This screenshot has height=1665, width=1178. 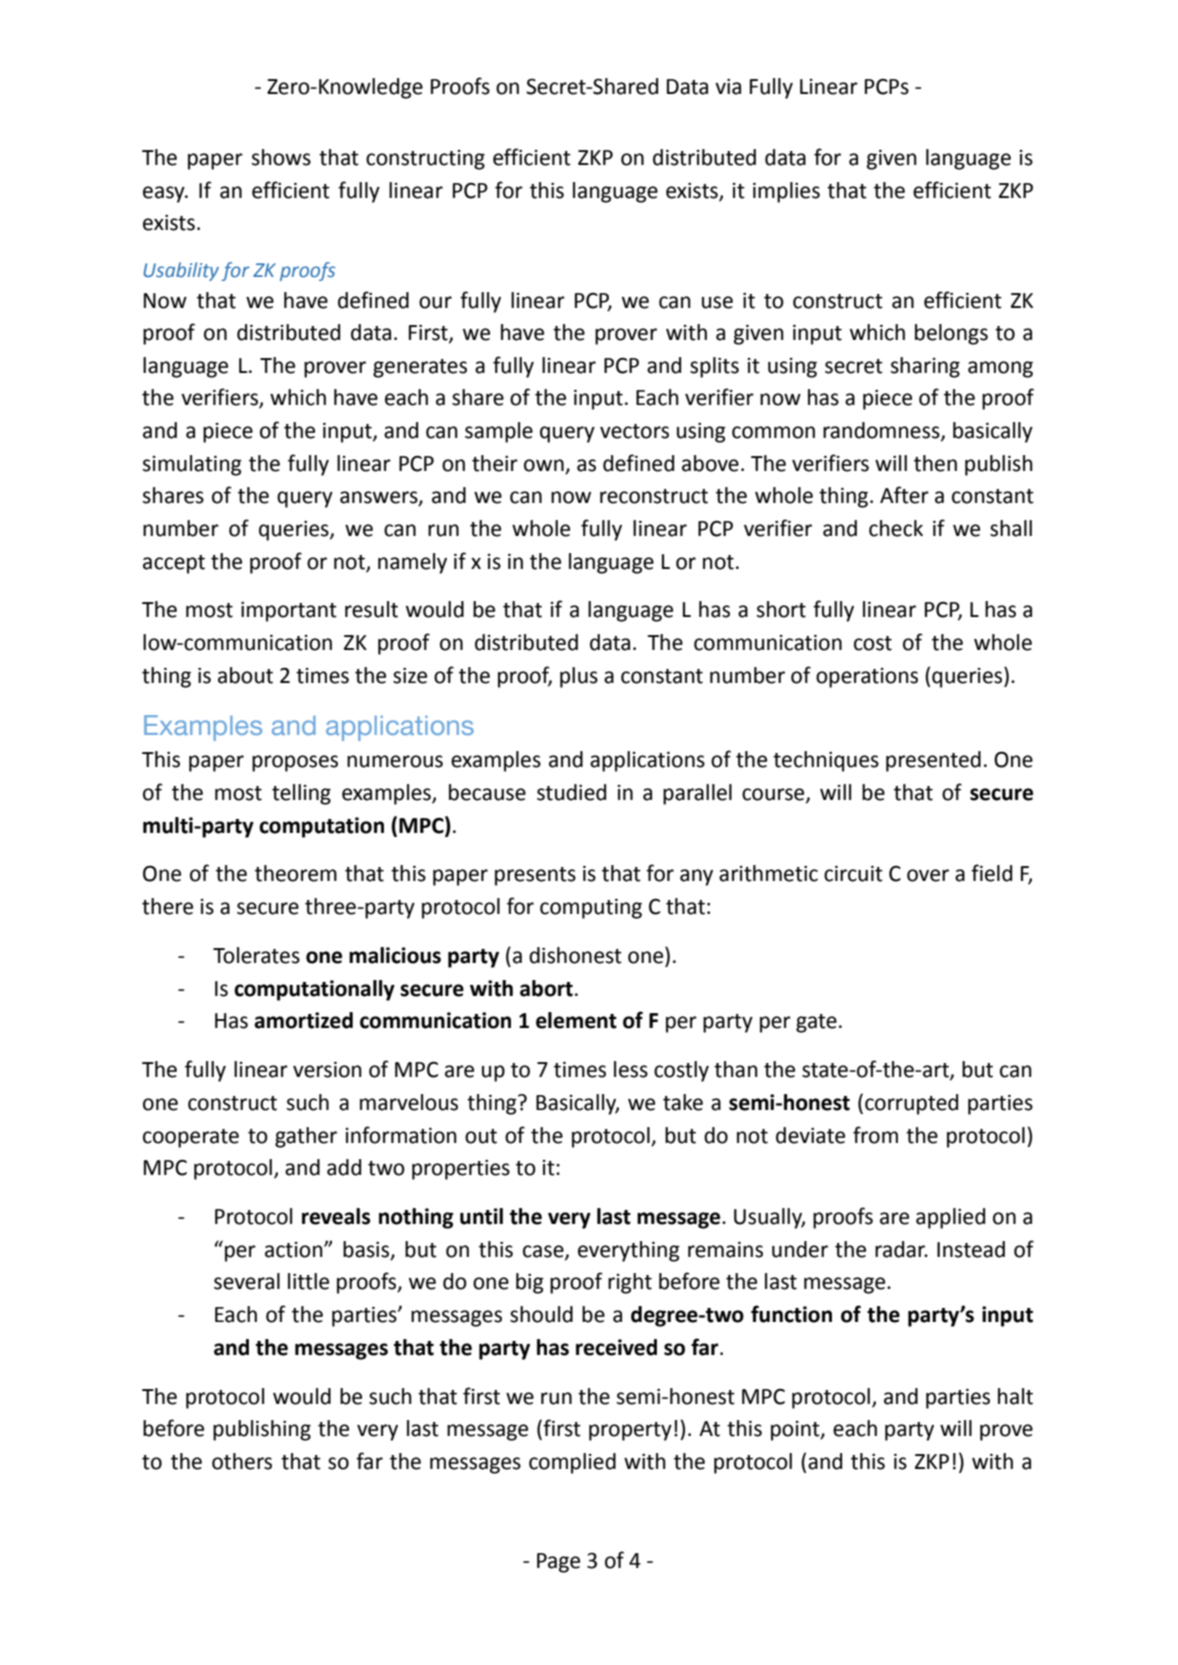 I want to click on plus, so click(x=579, y=677).
